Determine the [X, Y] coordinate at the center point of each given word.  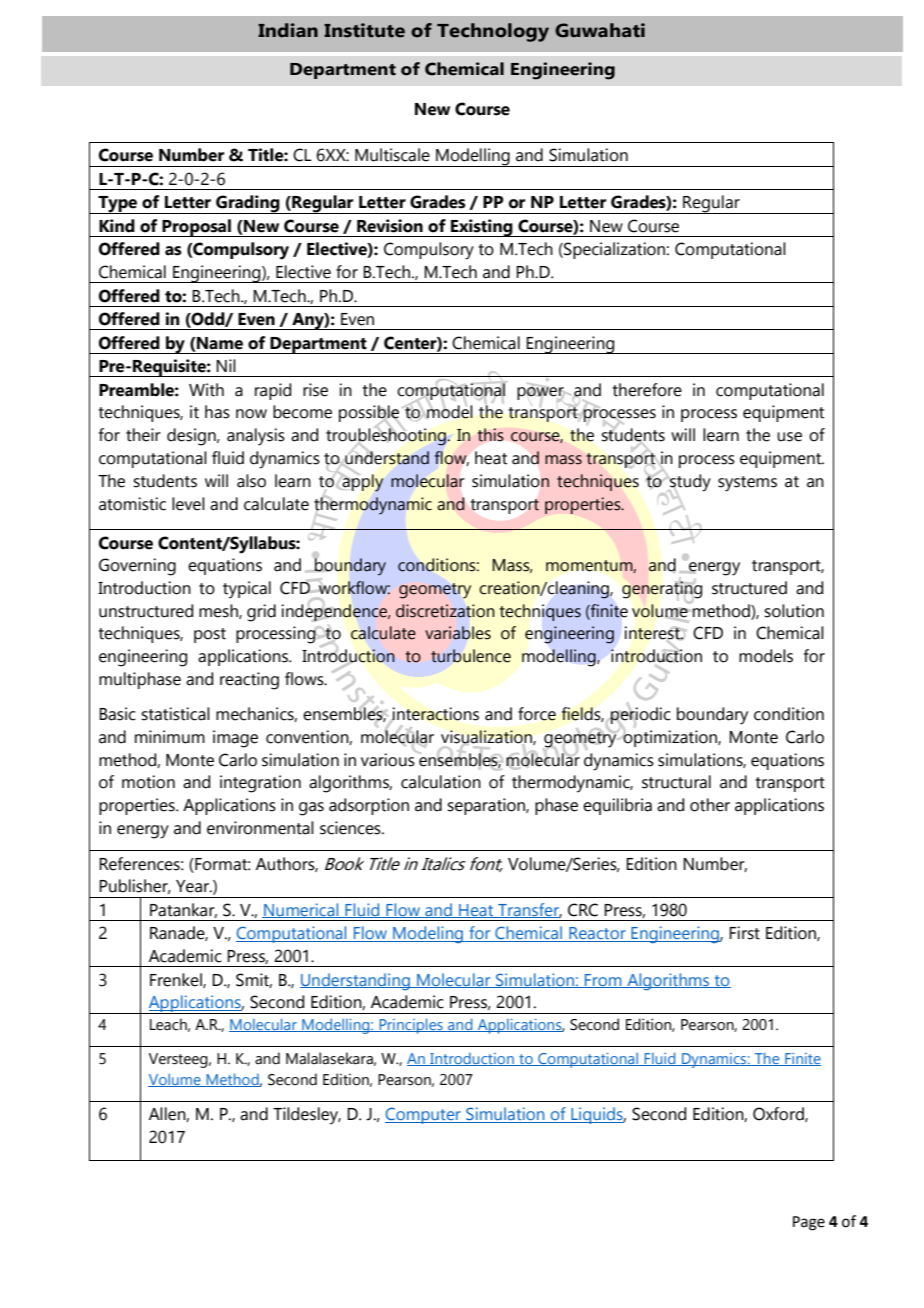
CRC [583, 910]
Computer [424, 1115]
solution [794, 611]
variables [458, 633]
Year [193, 886]
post [210, 635]
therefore [647, 390]
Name [219, 343]
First [744, 933]
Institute [364, 30]
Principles [411, 1026]
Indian [288, 30]
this [490, 435]
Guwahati [600, 30]
